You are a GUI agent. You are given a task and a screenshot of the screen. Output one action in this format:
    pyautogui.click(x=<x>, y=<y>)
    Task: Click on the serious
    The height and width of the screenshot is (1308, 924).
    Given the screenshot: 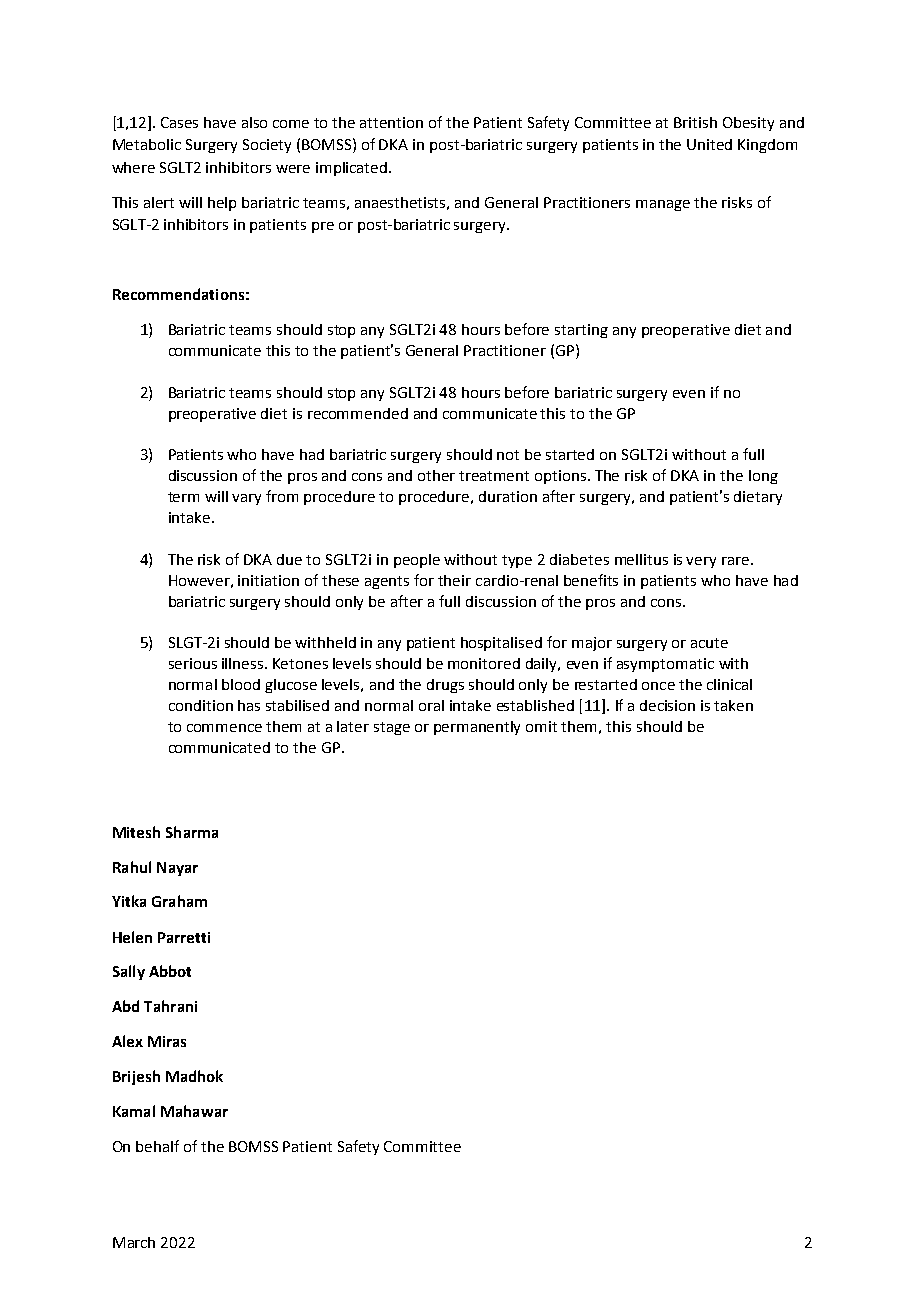 What is the action you would take?
    pyautogui.click(x=193, y=663)
